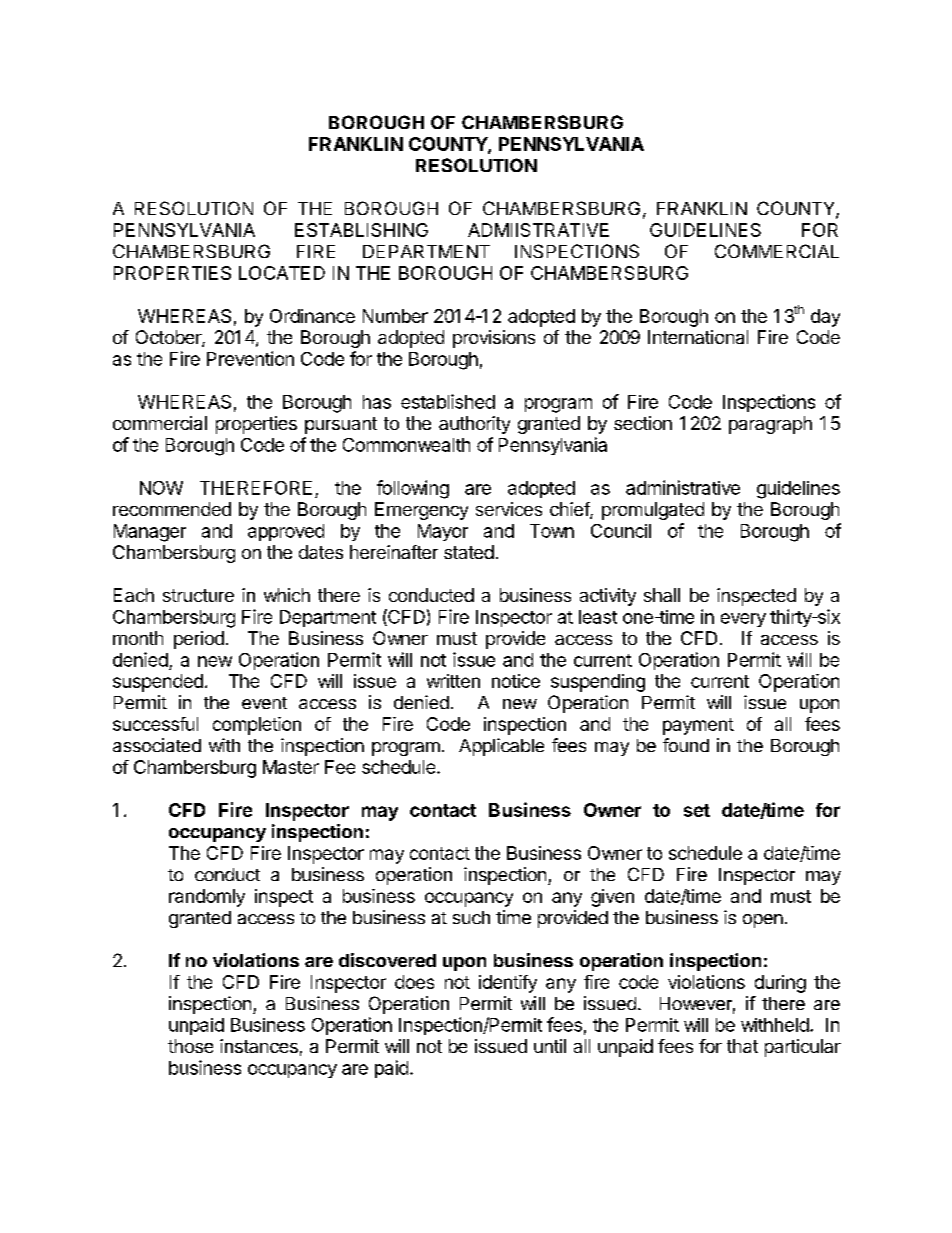 The image size is (952, 1233). What do you see at coordinates (501, 747) in the screenshot?
I see `Applicable` at bounding box center [501, 747].
